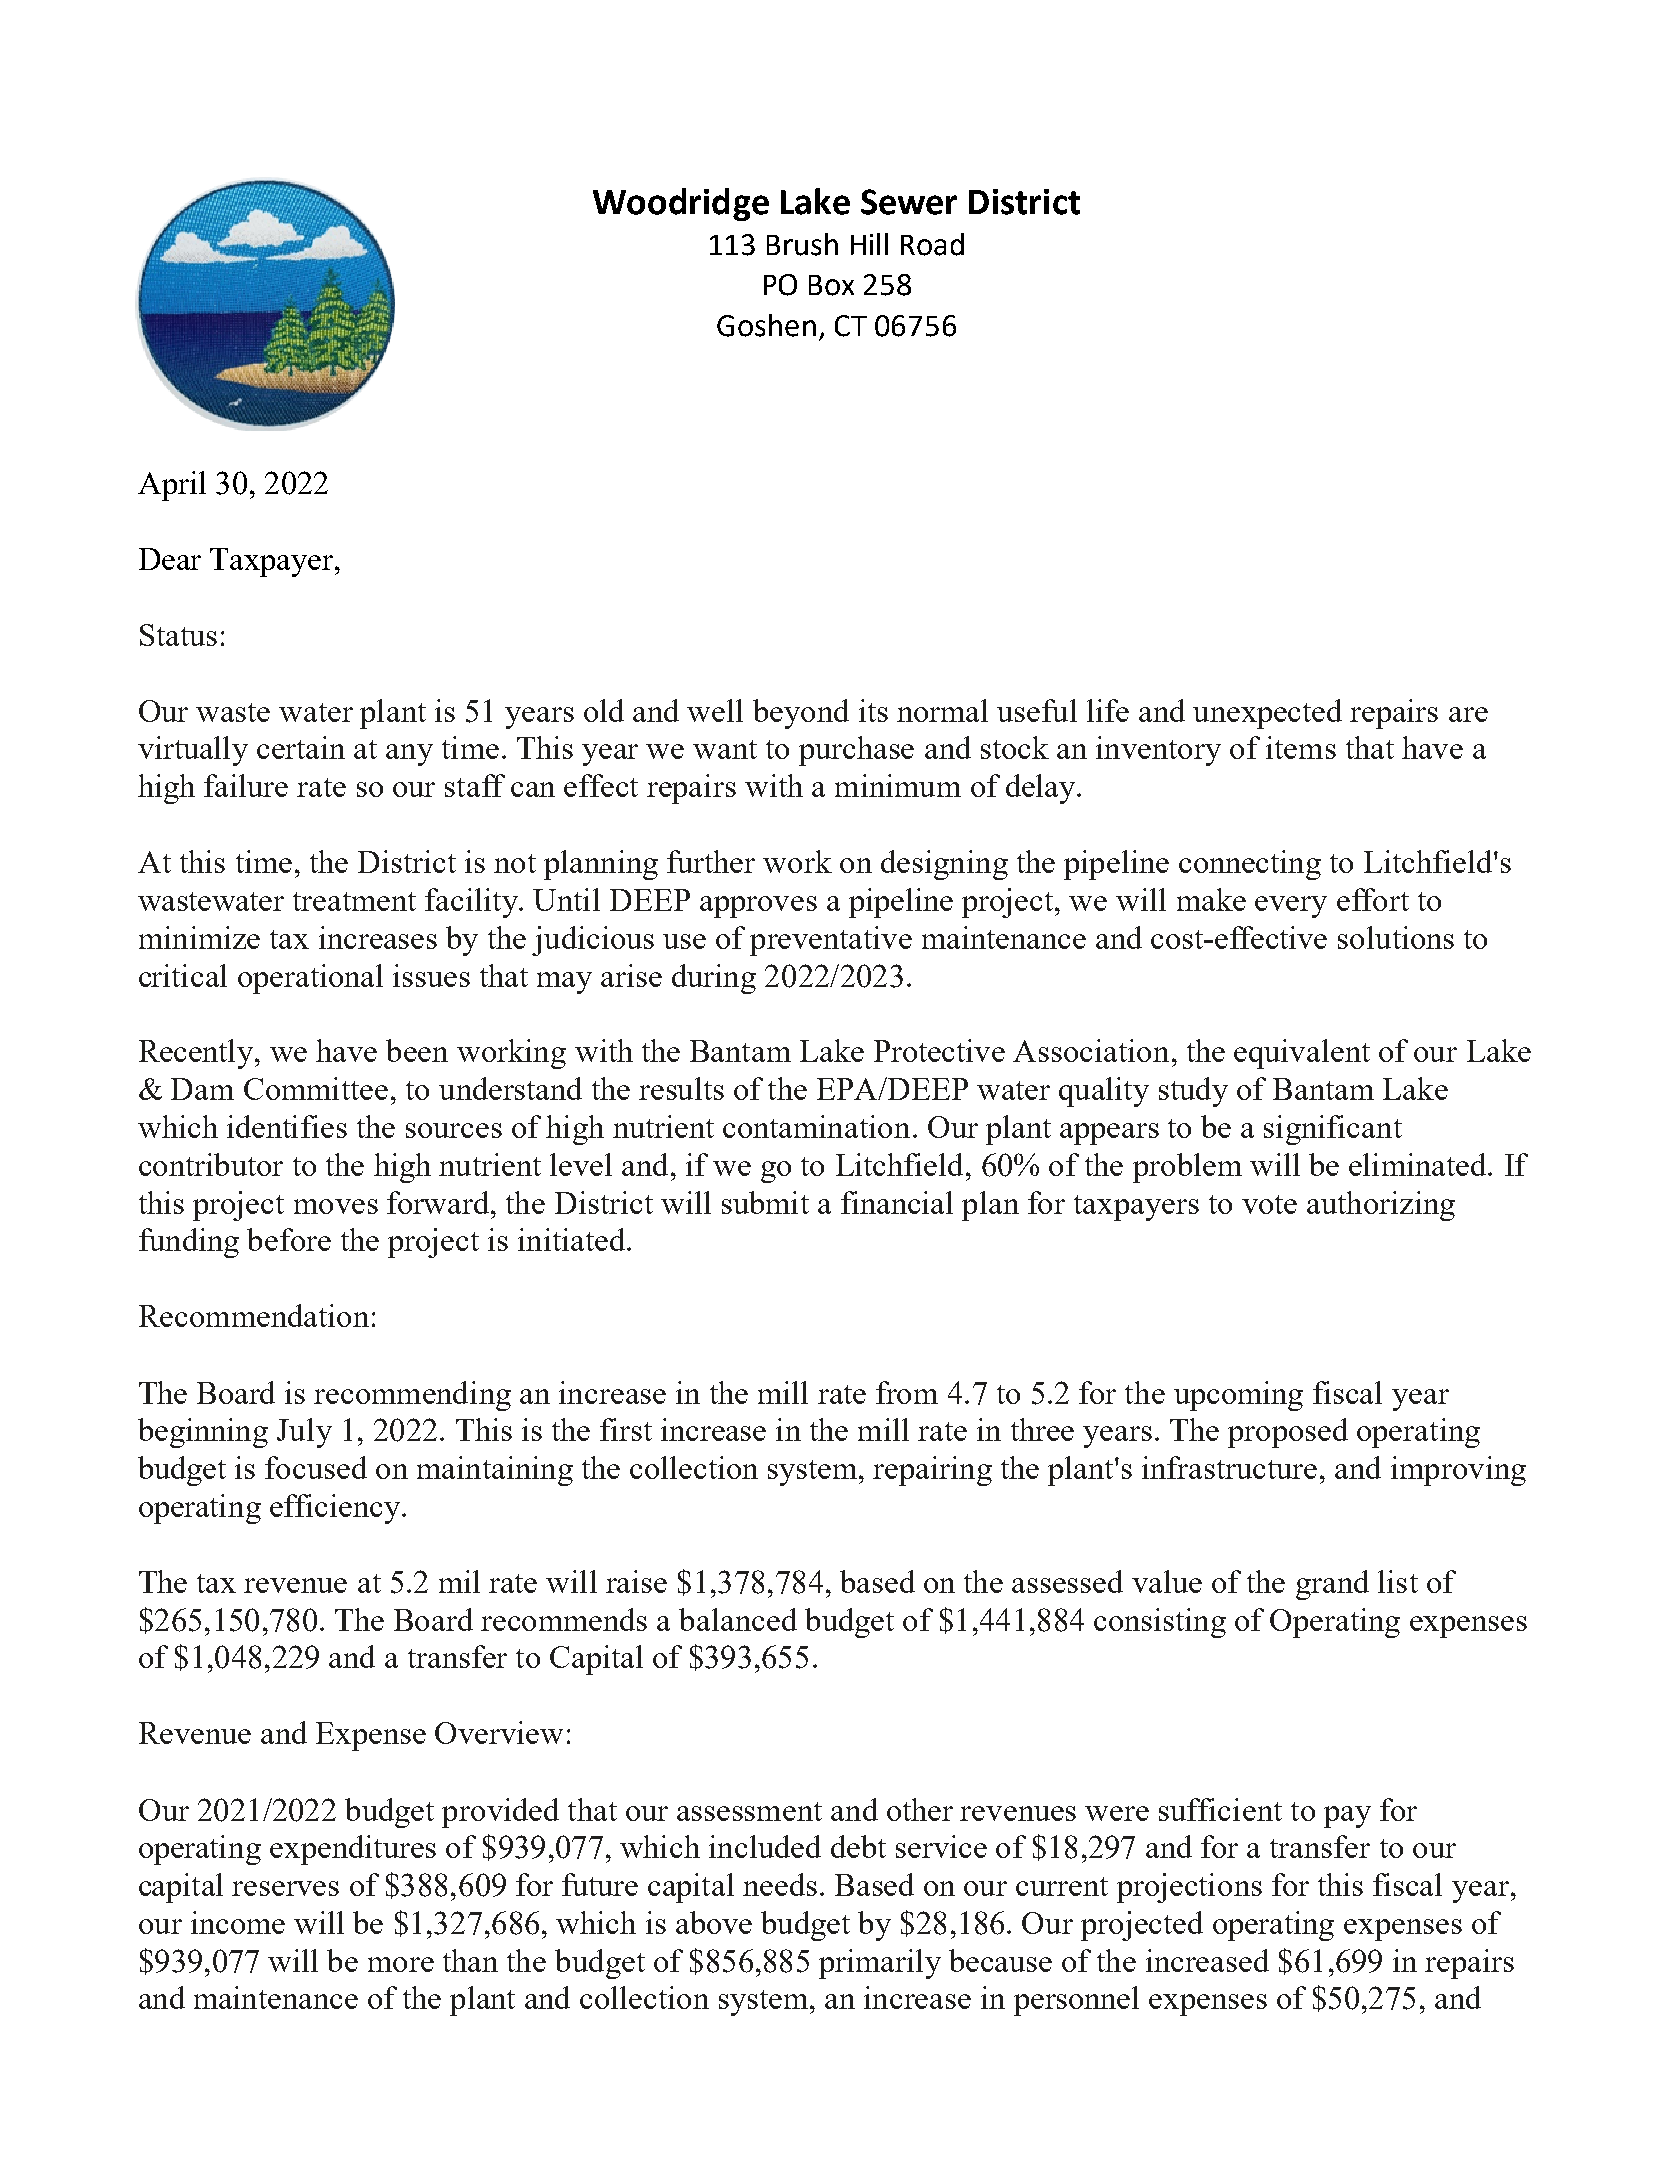 This screenshot has width=1674, height=2167. What do you see at coordinates (1267, 714) in the screenshot?
I see `unexpected` at bounding box center [1267, 714].
